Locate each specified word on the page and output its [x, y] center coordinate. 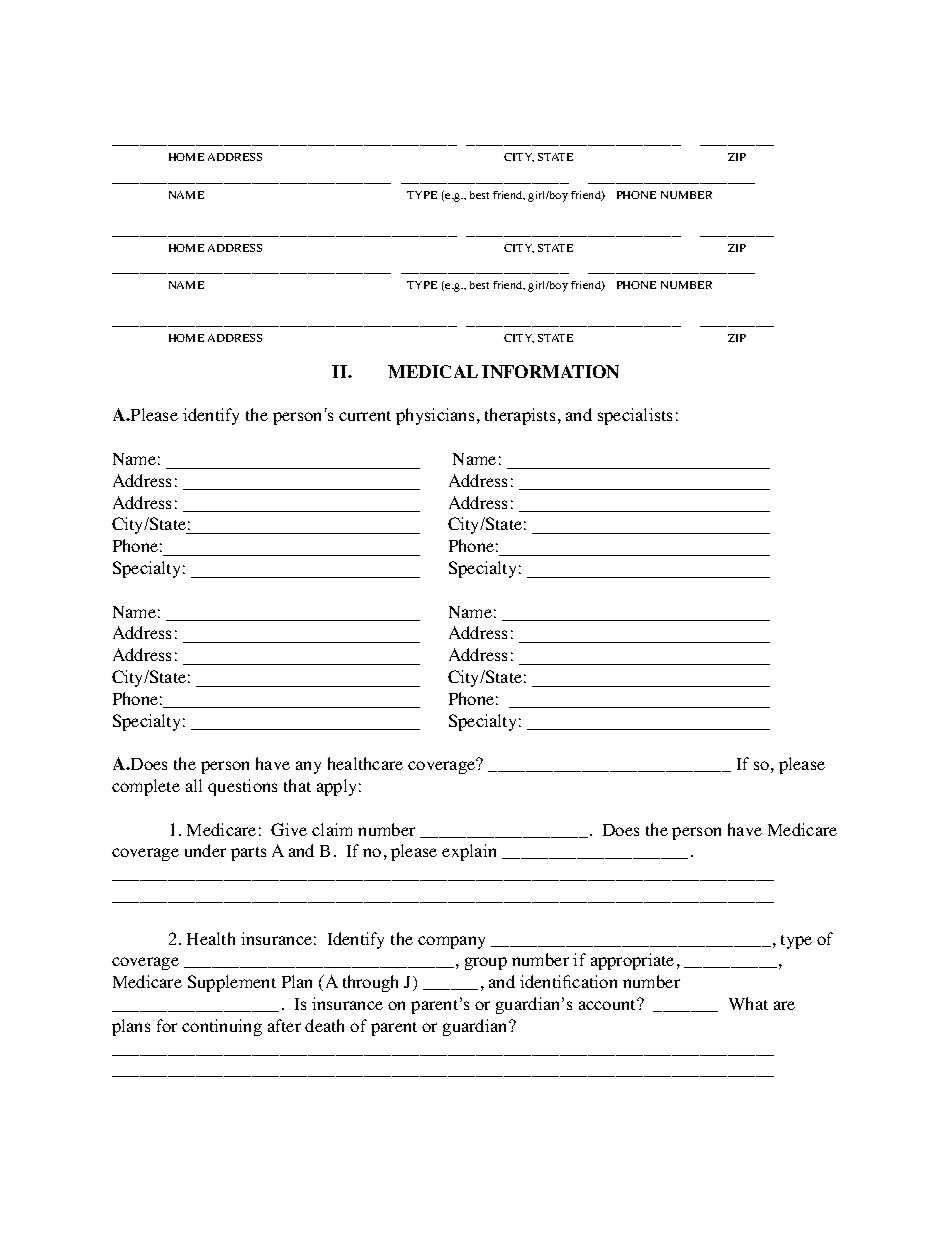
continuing [222, 1027]
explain [469, 852]
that [297, 785]
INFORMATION [550, 371]
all [194, 785]
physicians [435, 416]
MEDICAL [433, 371]
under [205, 850]
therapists [520, 416]
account [609, 1004]
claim [332, 829]
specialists [635, 416]
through [370, 983]
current [365, 416]
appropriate [632, 961]
